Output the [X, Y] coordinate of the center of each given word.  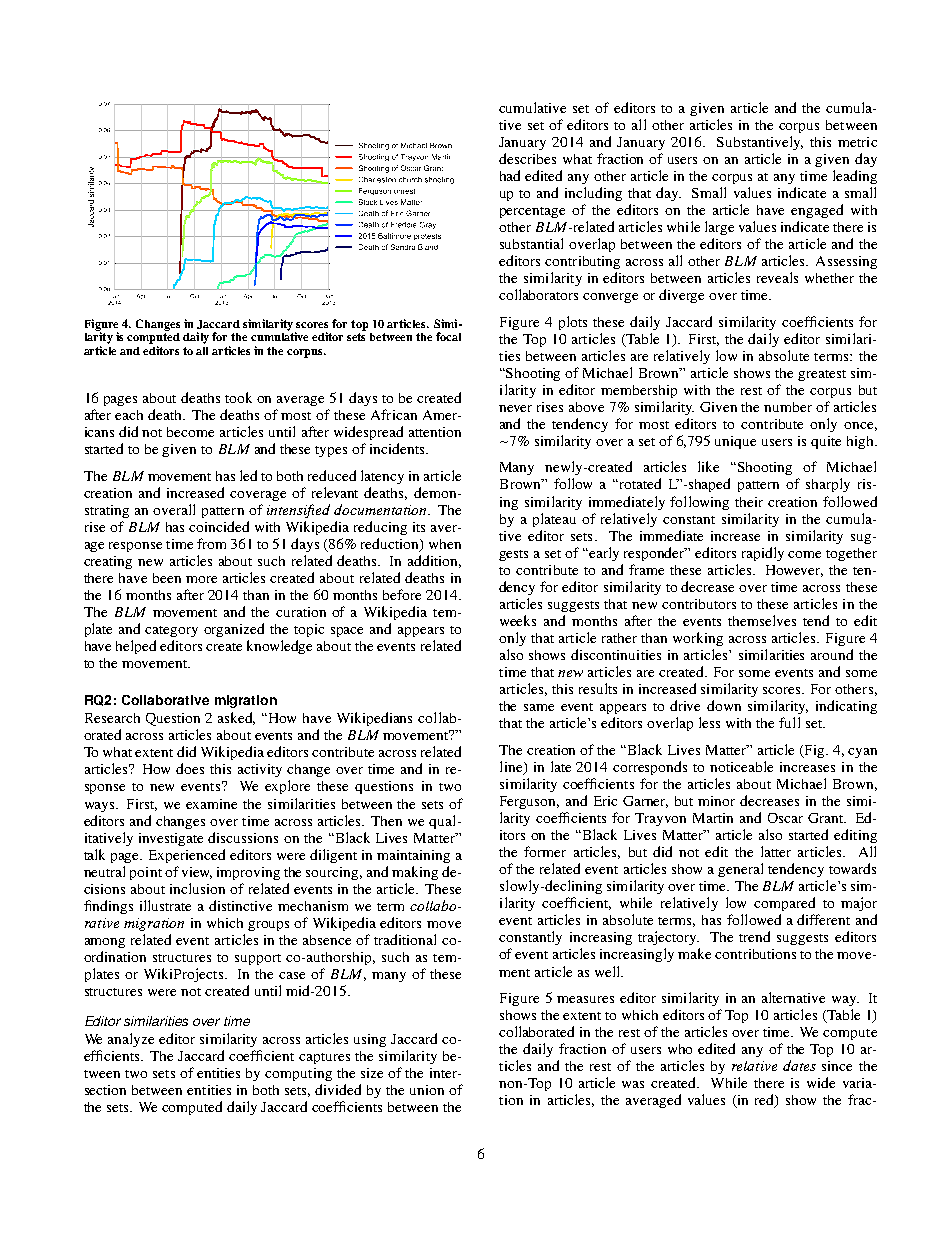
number [788, 407]
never [515, 408]
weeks [518, 620]
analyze [131, 1040]
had [510, 175]
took [238, 397]
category [171, 631]
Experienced [187, 856]
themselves [762, 620]
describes [527, 158]
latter [776, 851]
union [427, 1090]
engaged [817, 211]
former [545, 851]
